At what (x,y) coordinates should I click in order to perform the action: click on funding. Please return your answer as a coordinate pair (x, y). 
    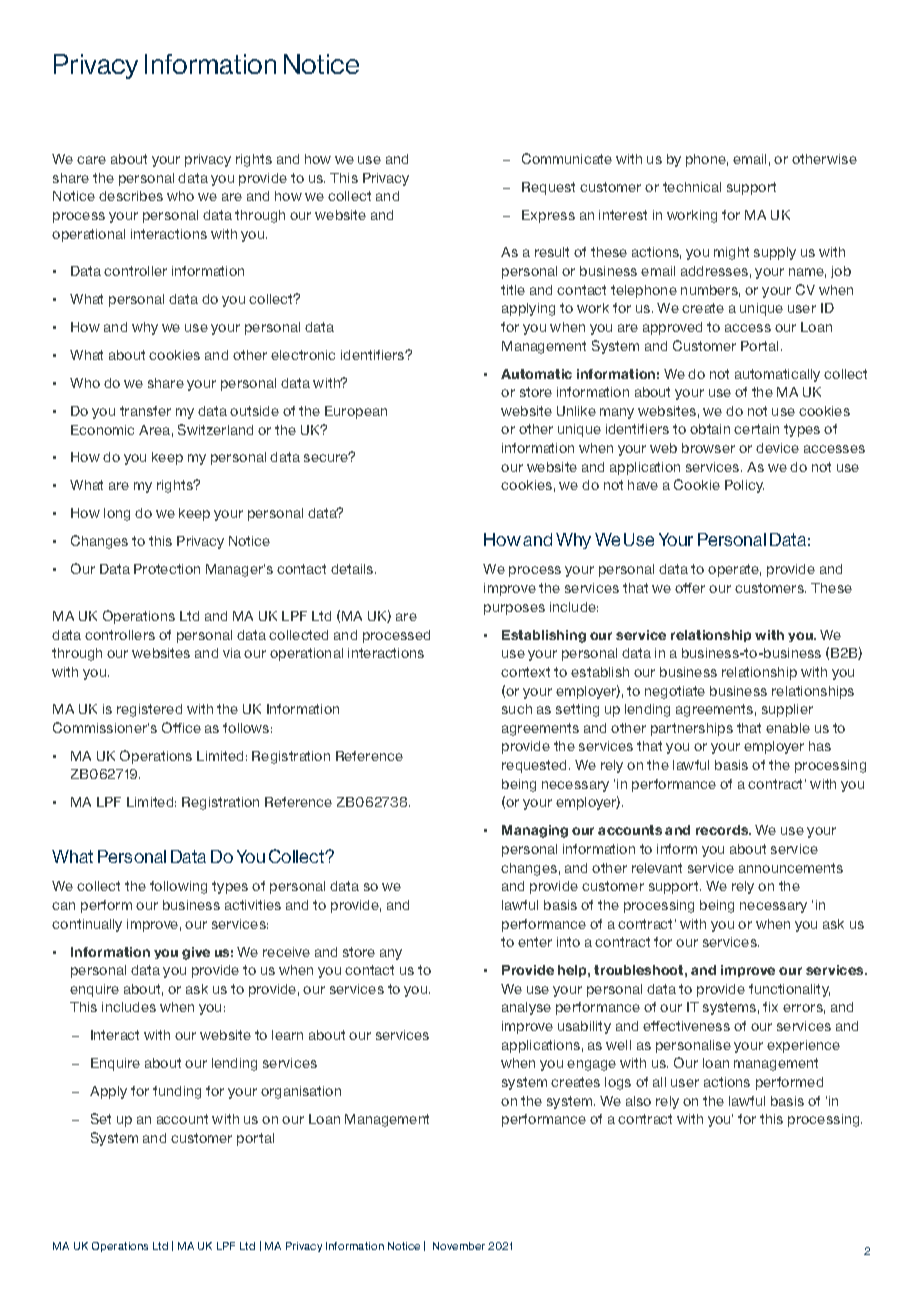
    Looking at the image, I should click on (177, 1092).
